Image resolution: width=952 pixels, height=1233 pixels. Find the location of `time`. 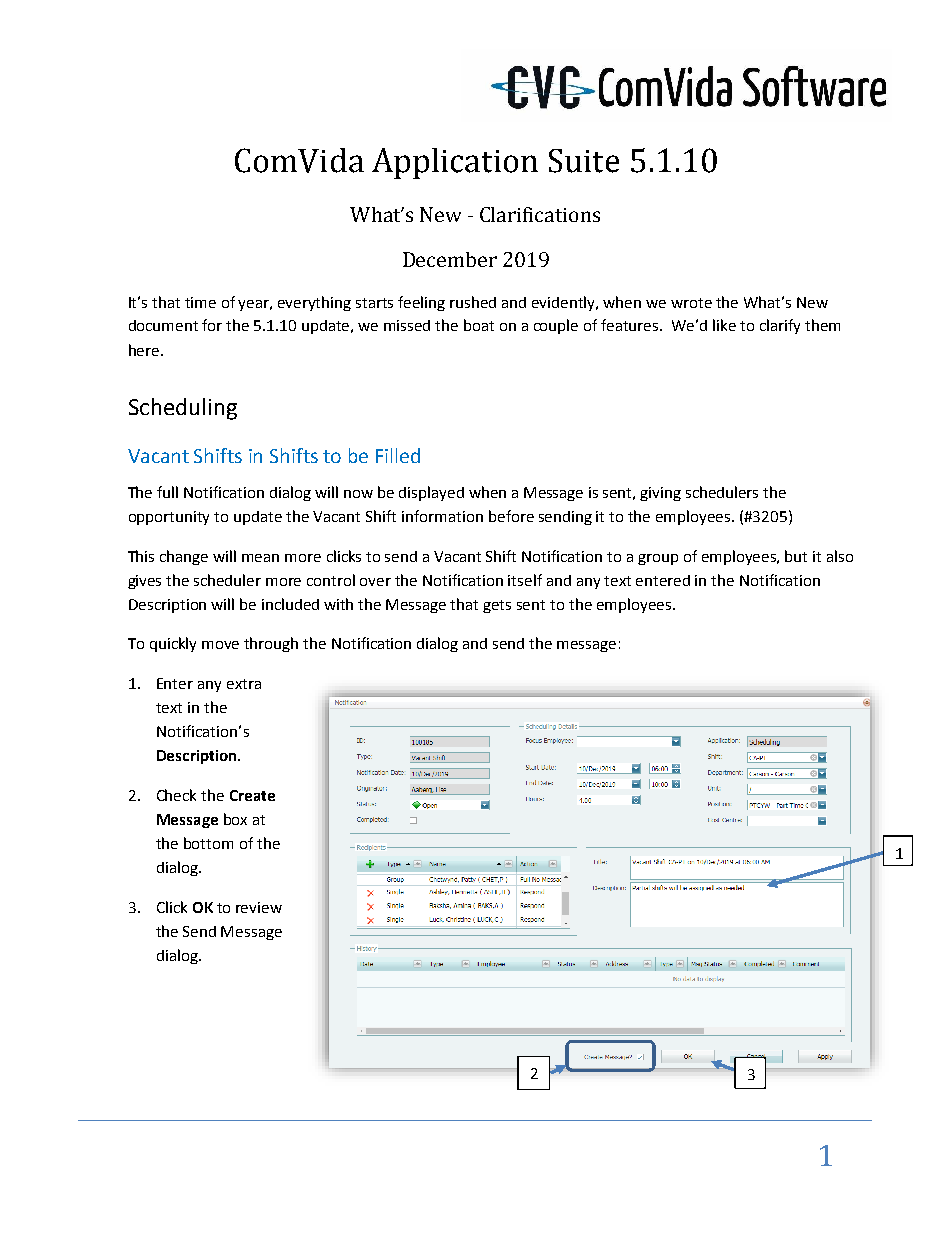

time is located at coordinates (200, 302).
